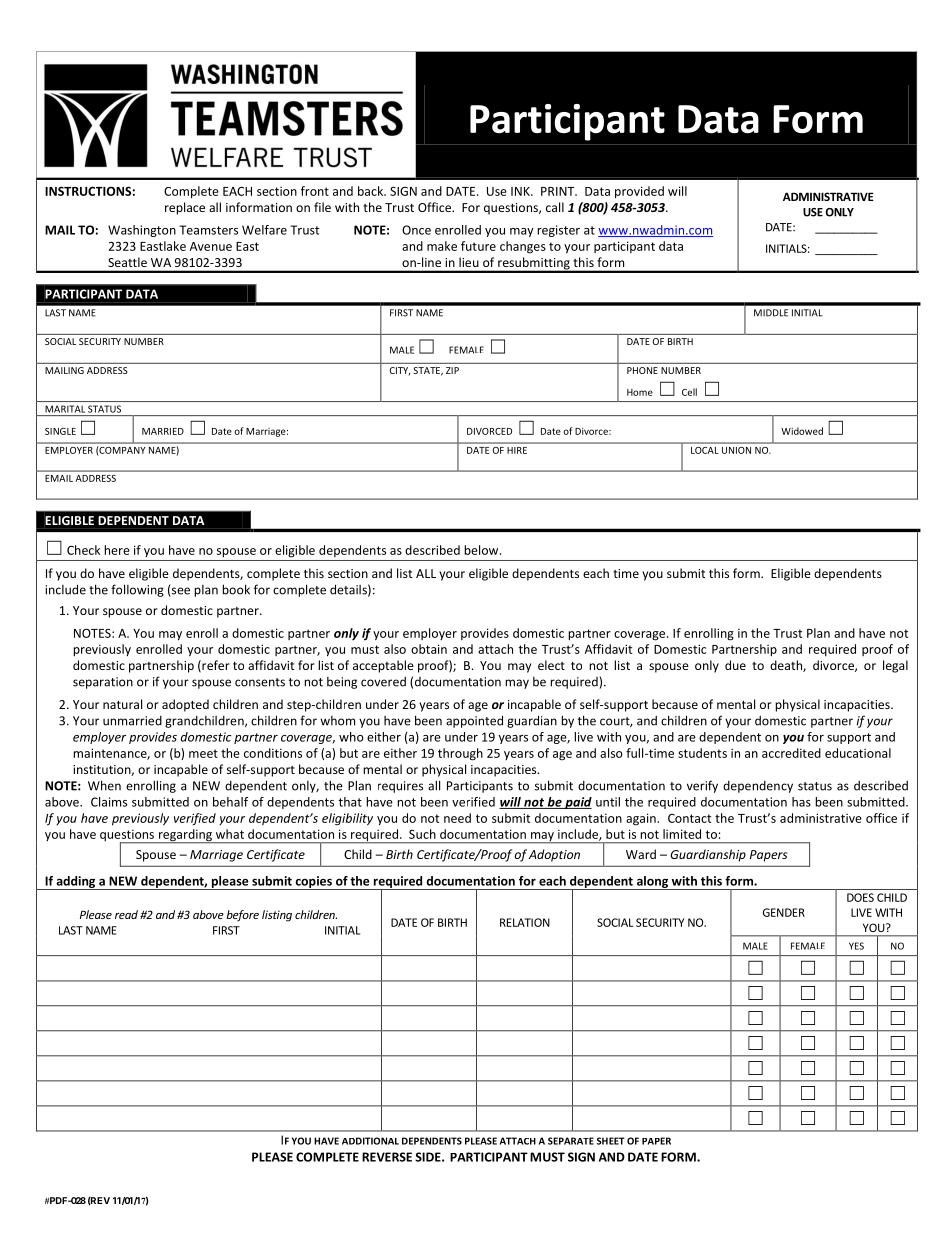 Image resolution: width=952 pixels, height=1233 pixels. I want to click on SINGLE, so click(60, 431).
